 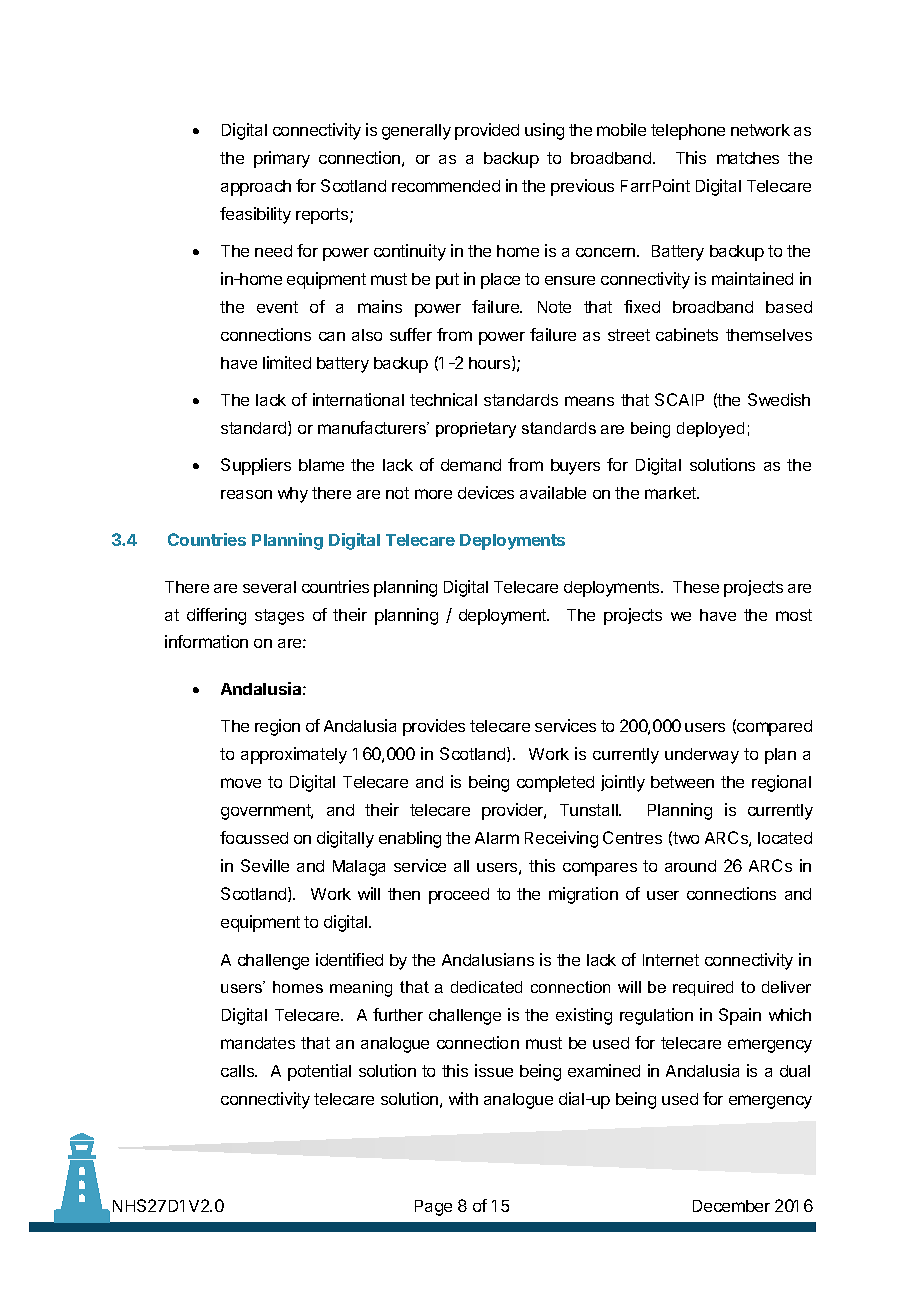 I want to click on Page, so click(x=433, y=1208).
